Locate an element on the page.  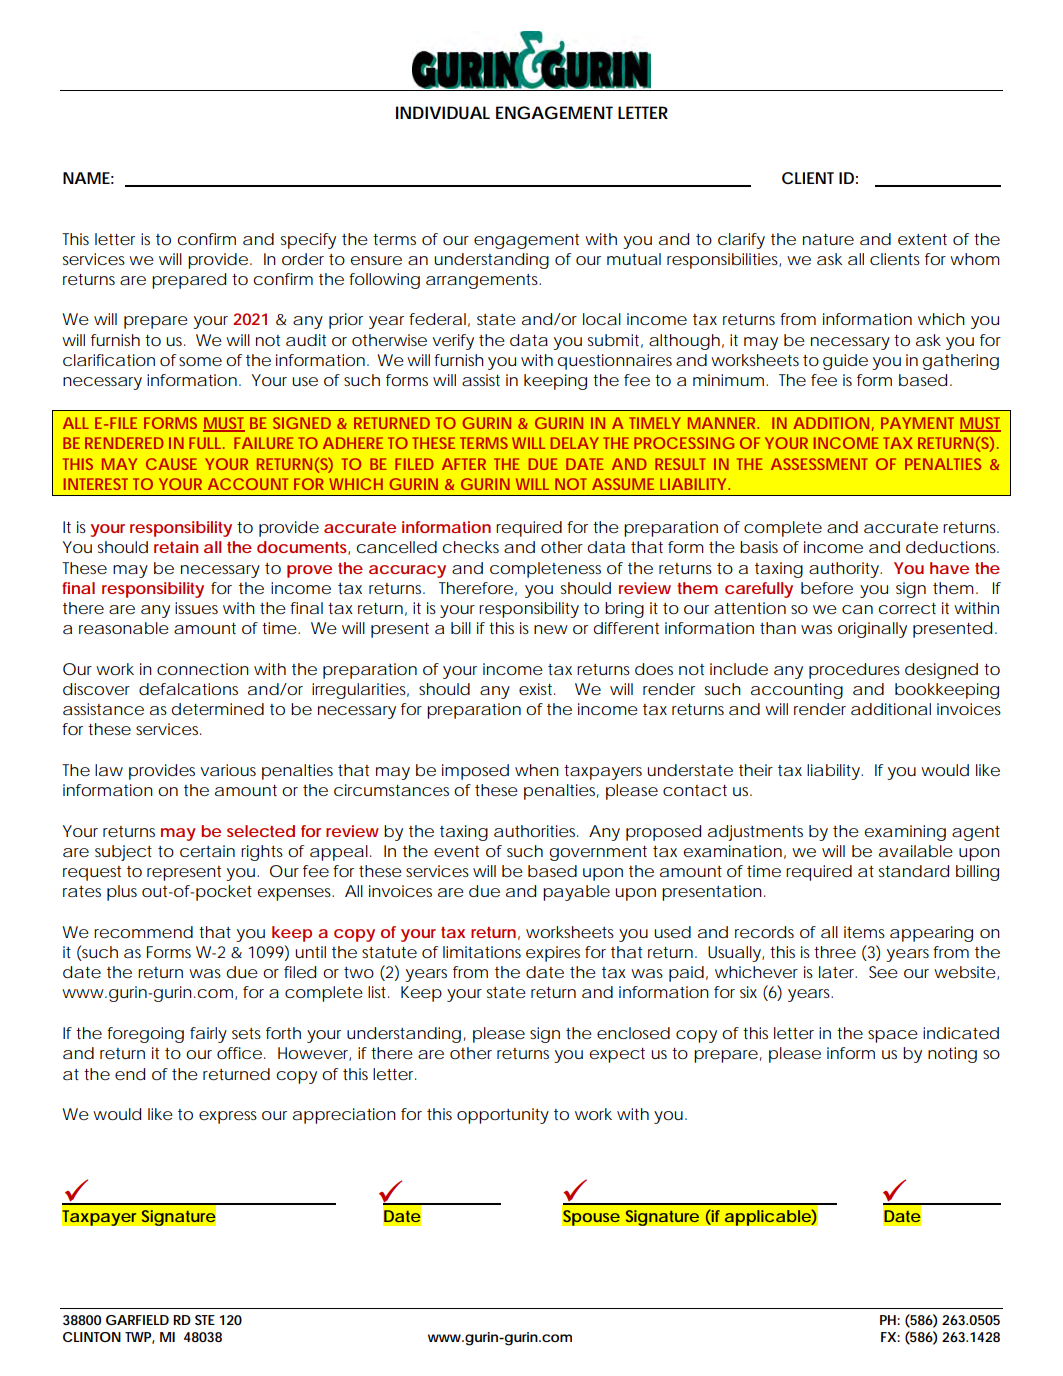
expect is located at coordinates (617, 1055).
